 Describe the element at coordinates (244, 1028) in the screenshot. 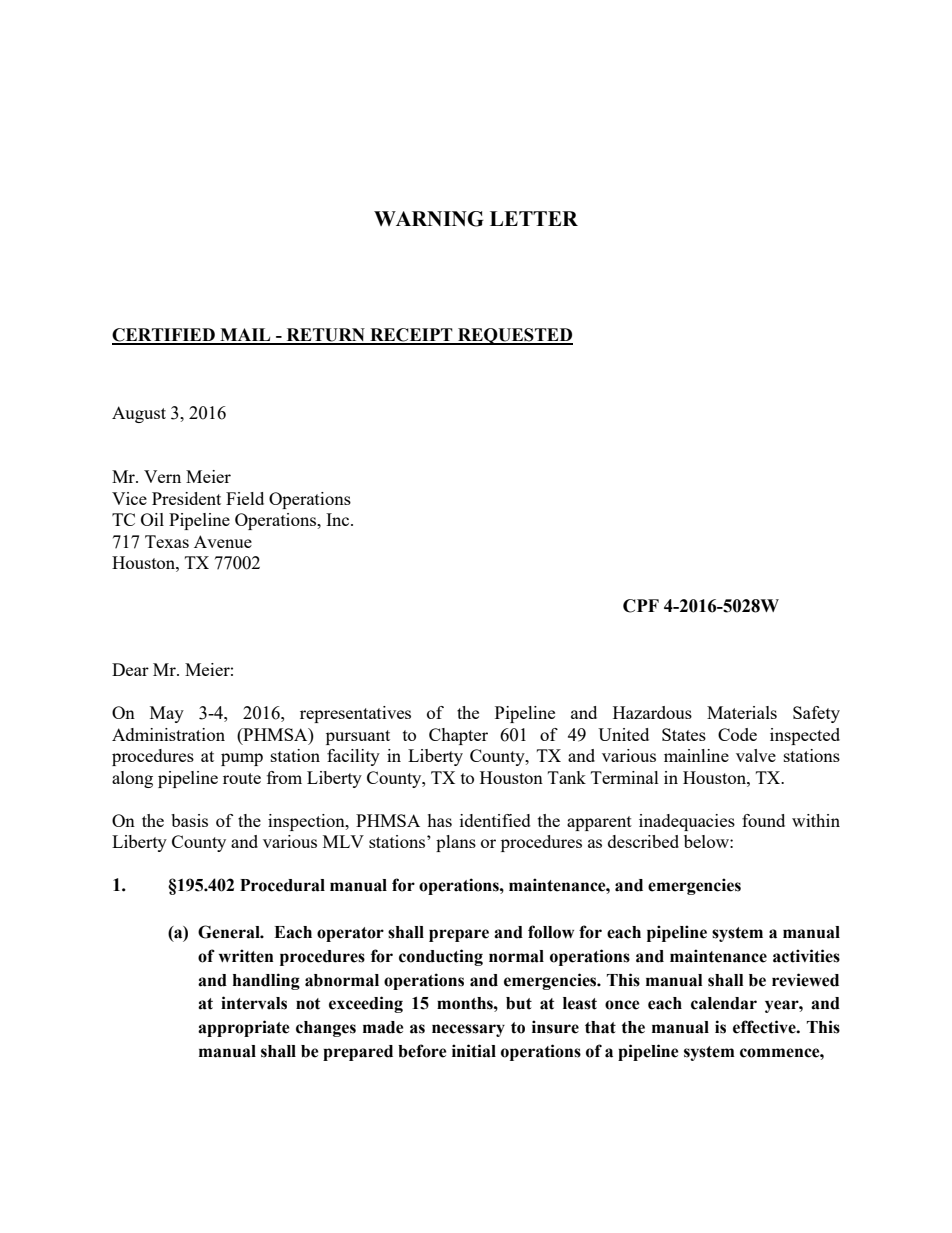

I see `appropriate` at that location.
